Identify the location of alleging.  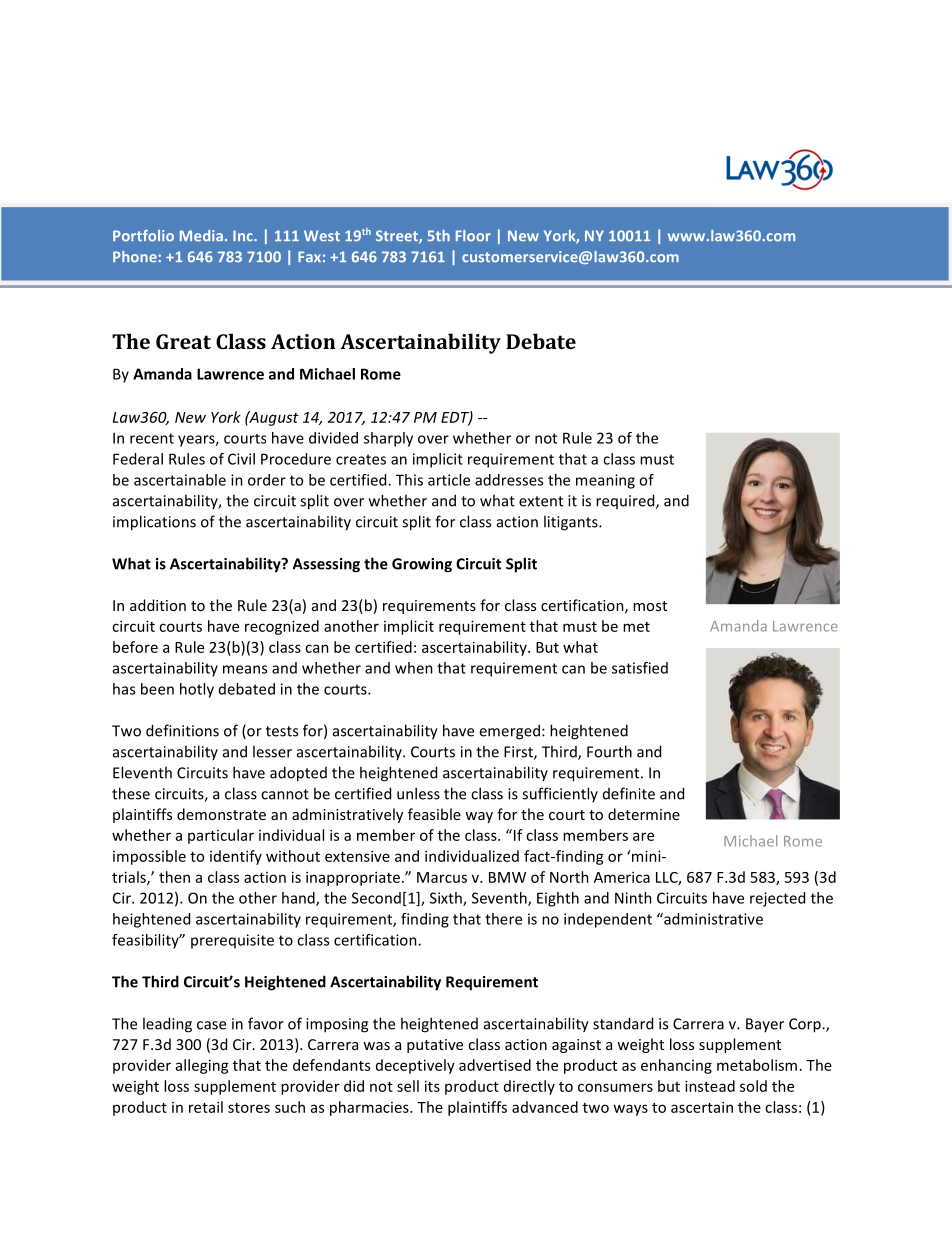
(202, 1066).
